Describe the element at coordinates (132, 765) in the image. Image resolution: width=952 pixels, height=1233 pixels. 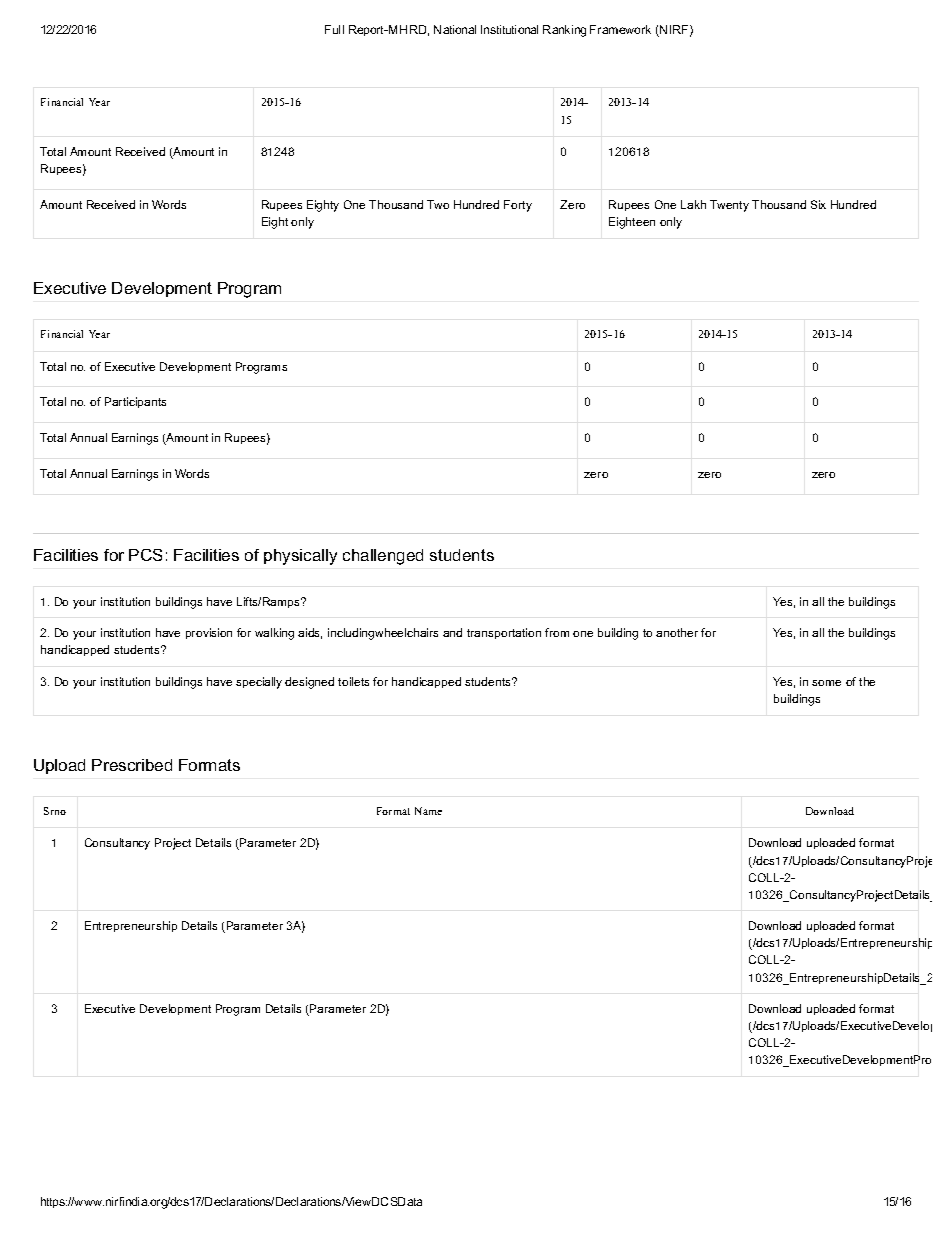
I see `Prescribed` at that location.
